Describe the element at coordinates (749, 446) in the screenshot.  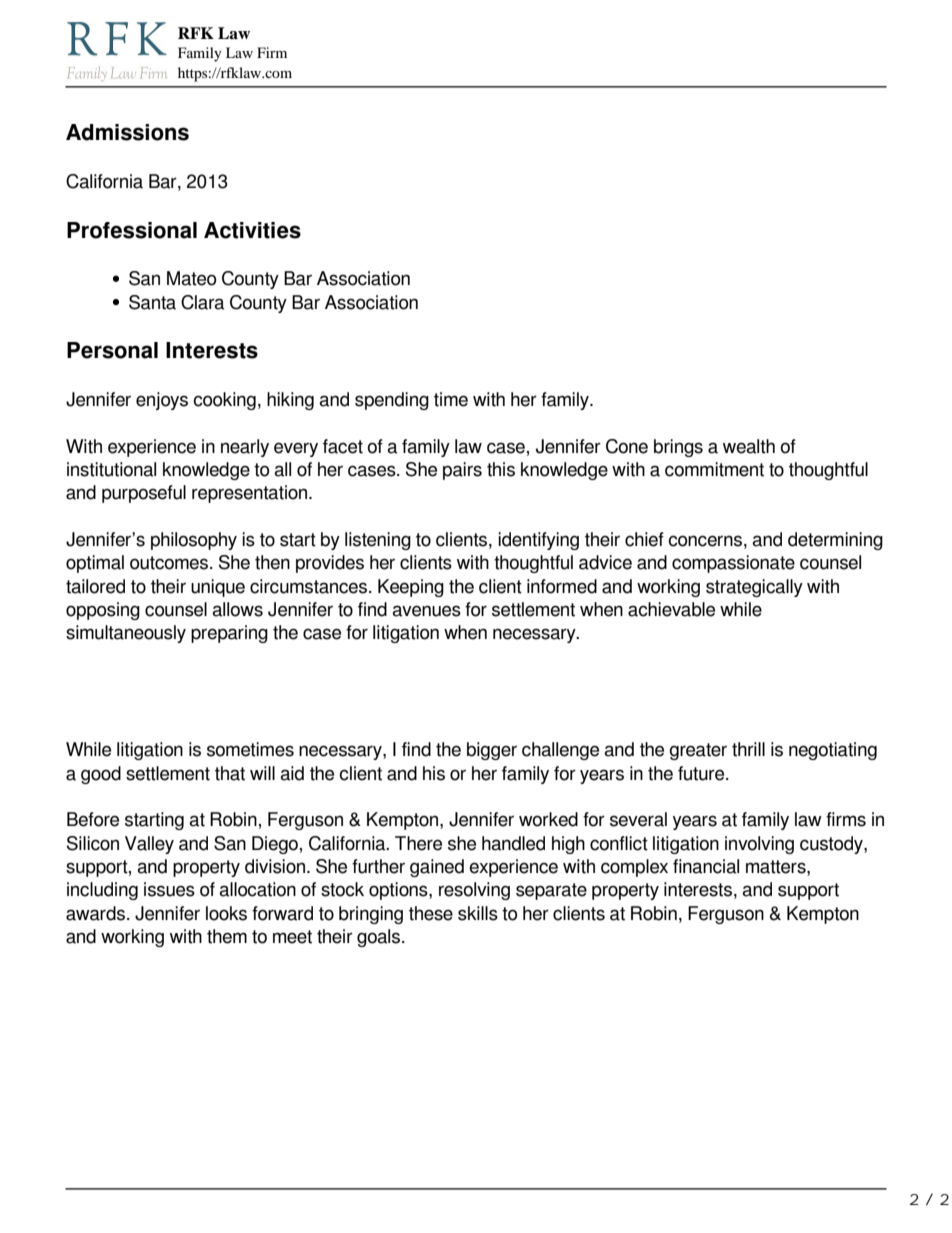
I see `wealth` at that location.
